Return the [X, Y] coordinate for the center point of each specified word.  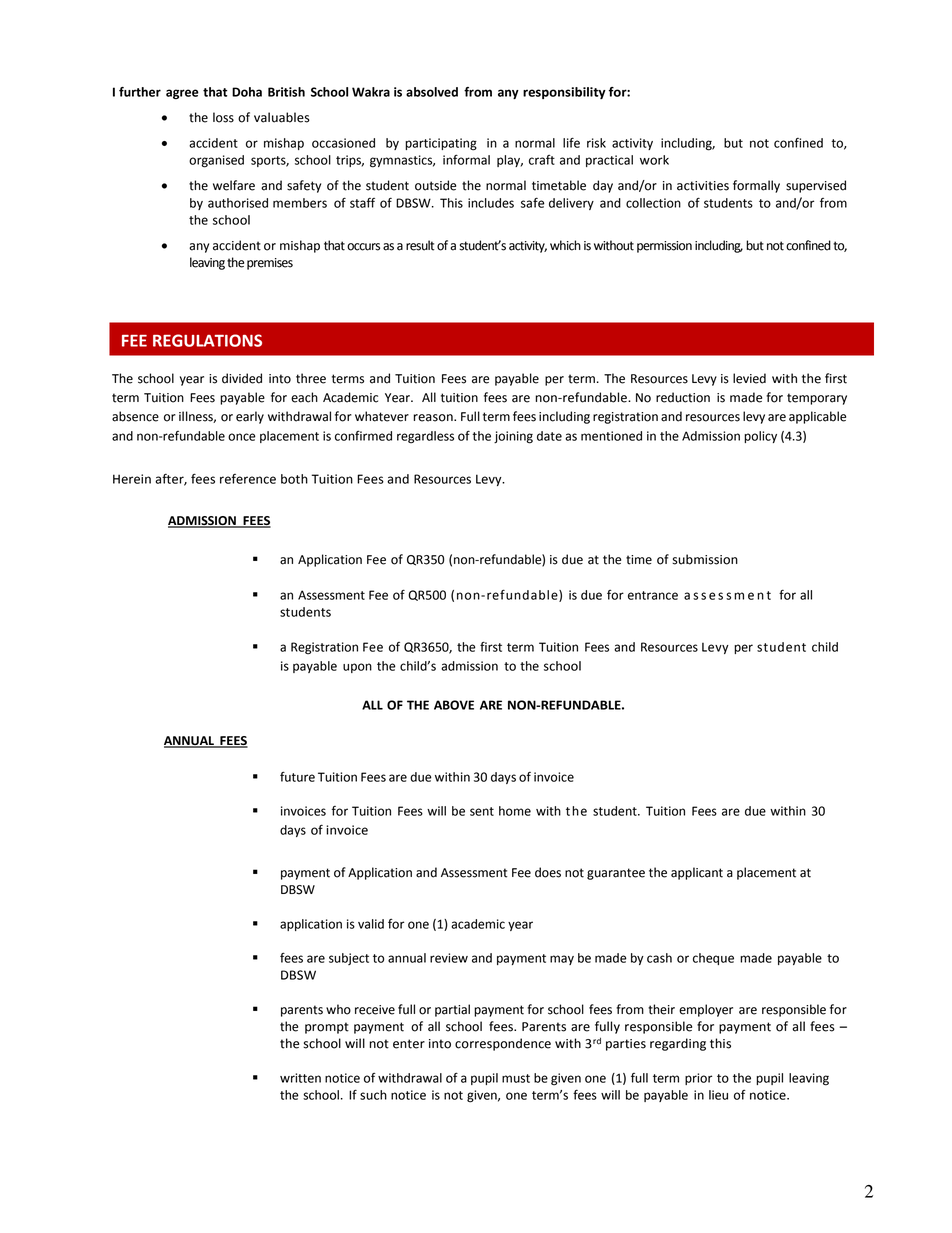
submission [705, 559]
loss [223, 117]
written [300, 1078]
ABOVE [454, 705]
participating [441, 144]
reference [248, 479]
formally [756, 186]
